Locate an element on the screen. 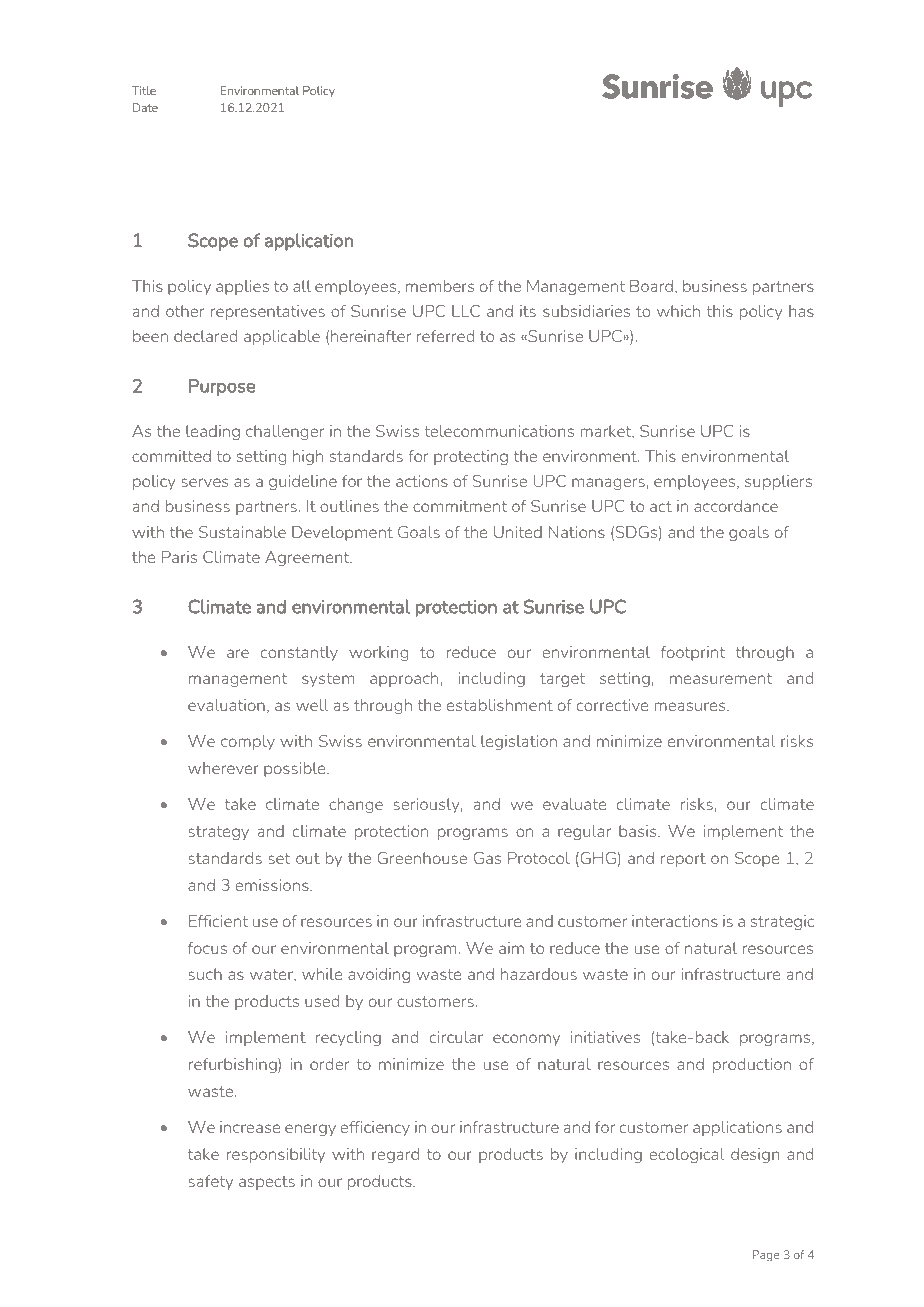 The height and width of the screenshot is (1307, 924). establishment is located at coordinates (500, 705).
